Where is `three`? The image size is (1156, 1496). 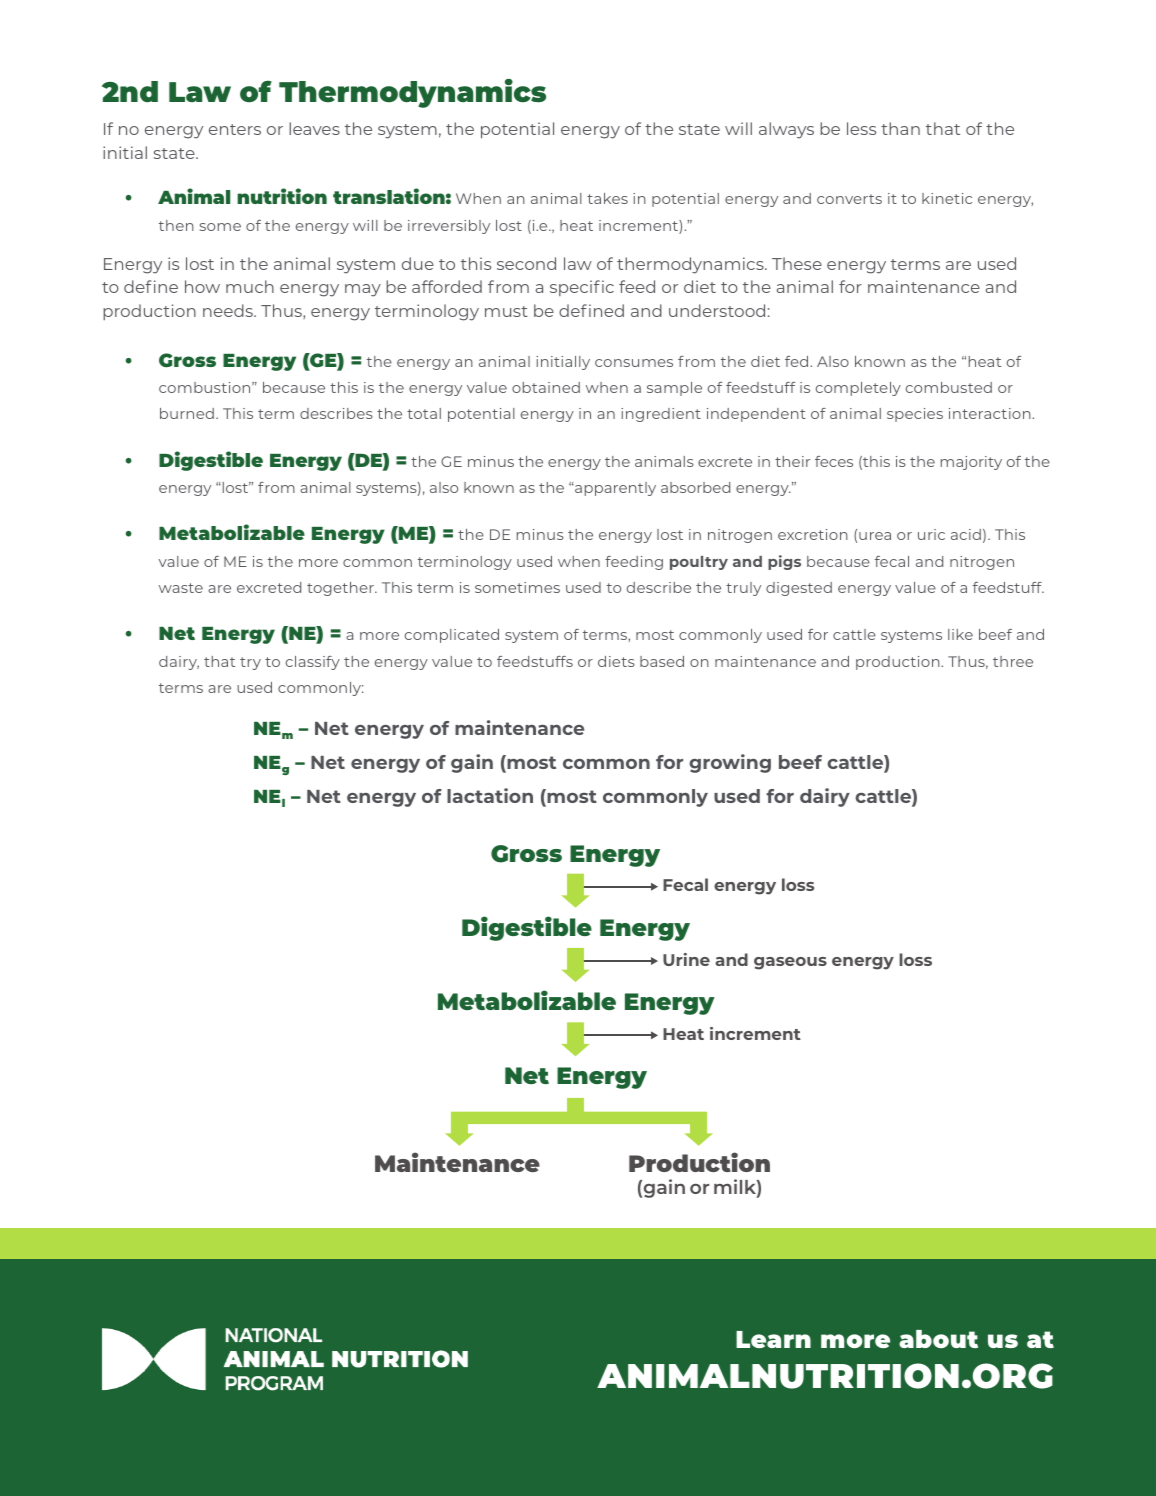
three is located at coordinates (1013, 661).
